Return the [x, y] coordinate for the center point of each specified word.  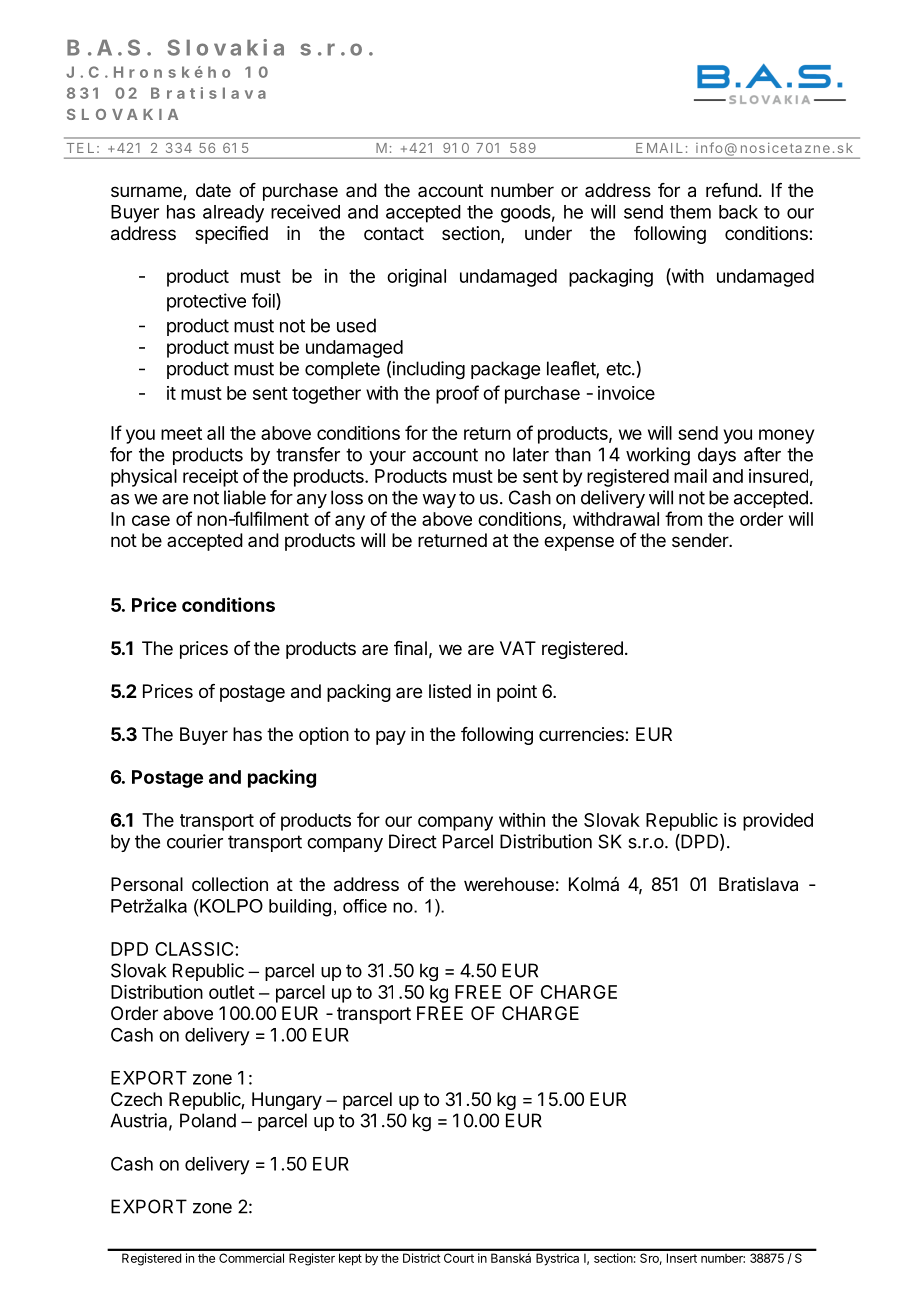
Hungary [287, 1101]
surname [147, 193]
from [683, 518]
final [410, 648]
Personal [147, 884]
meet [181, 433]
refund [732, 190]
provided [778, 822]
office [365, 906]
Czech [136, 1099]
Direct [413, 841]
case [151, 520]
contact [394, 234]
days [717, 456]
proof [457, 394]
